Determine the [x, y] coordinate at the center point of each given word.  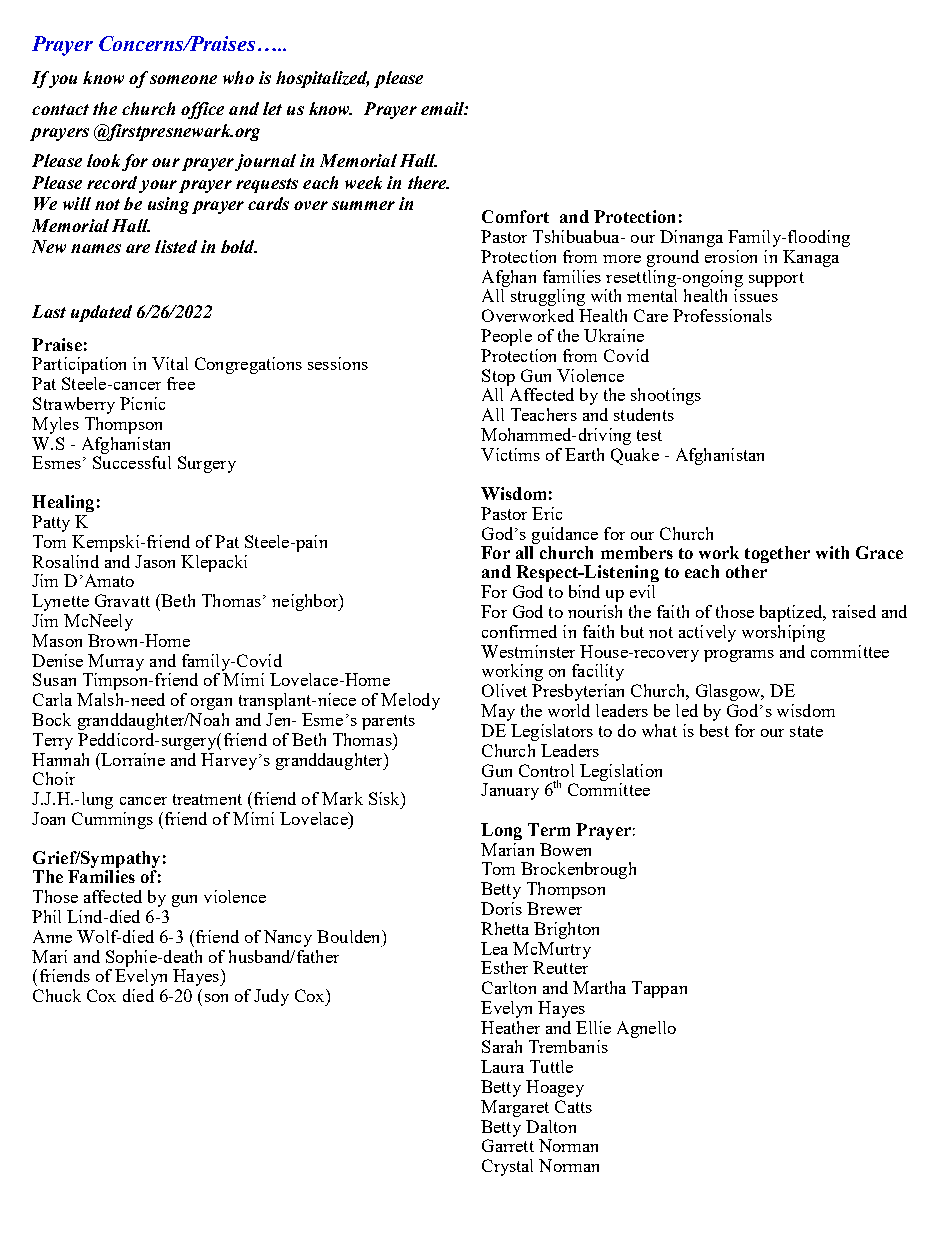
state [806, 731]
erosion [731, 256]
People [506, 337]
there [428, 182]
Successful [132, 462]
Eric [547, 513]
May [498, 712]
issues [756, 295]
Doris [501, 908]
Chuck [57, 995]
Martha [599, 987]
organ [211, 704]
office [202, 110]
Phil [46, 916]
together [776, 556]
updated [101, 313]
